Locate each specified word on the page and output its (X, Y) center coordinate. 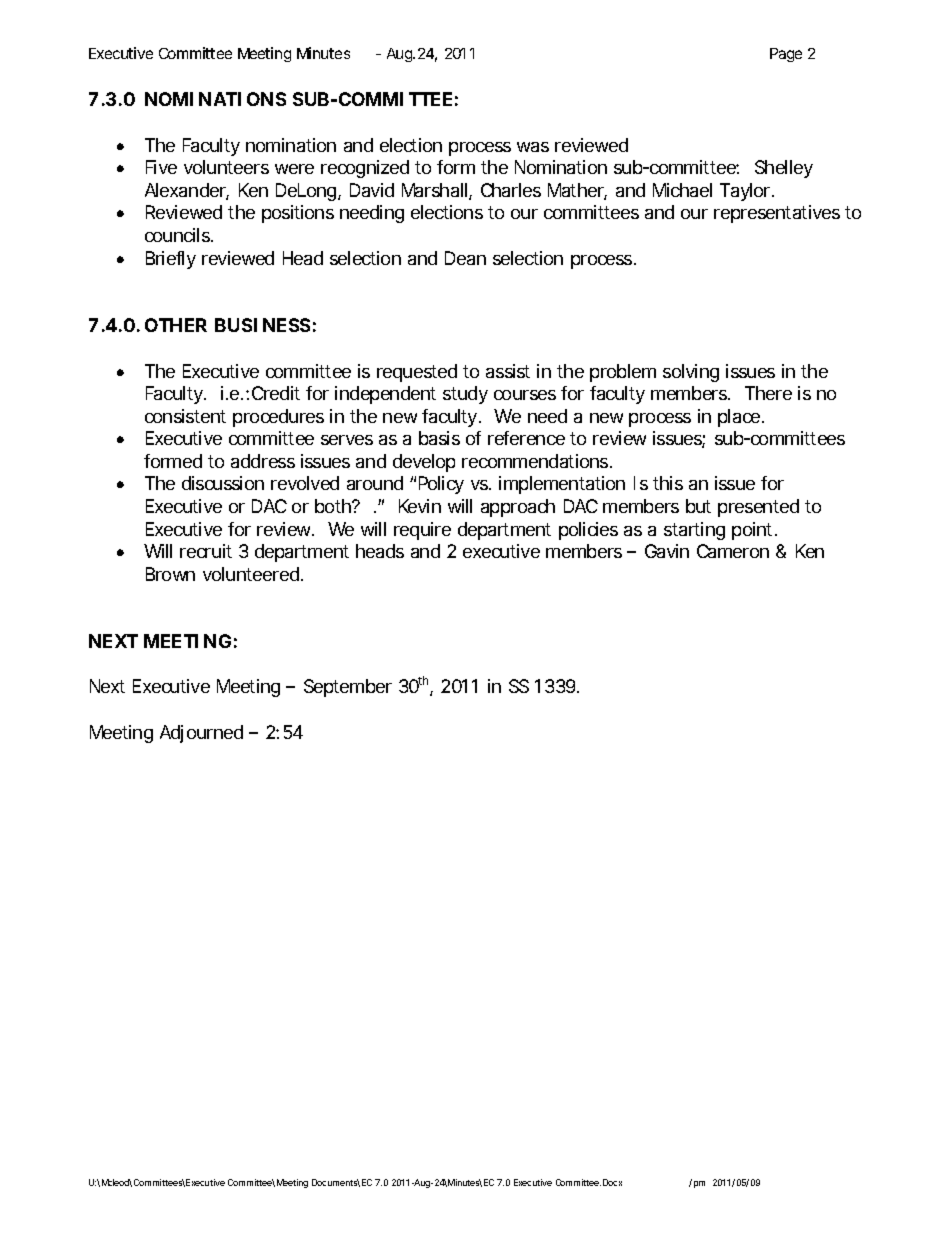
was (533, 147)
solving (691, 373)
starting (694, 531)
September (348, 688)
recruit (206, 551)
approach (518, 508)
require (422, 531)
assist (508, 371)
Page (786, 55)
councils (179, 235)
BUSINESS (262, 325)
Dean (465, 258)
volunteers (226, 167)
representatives (777, 214)
